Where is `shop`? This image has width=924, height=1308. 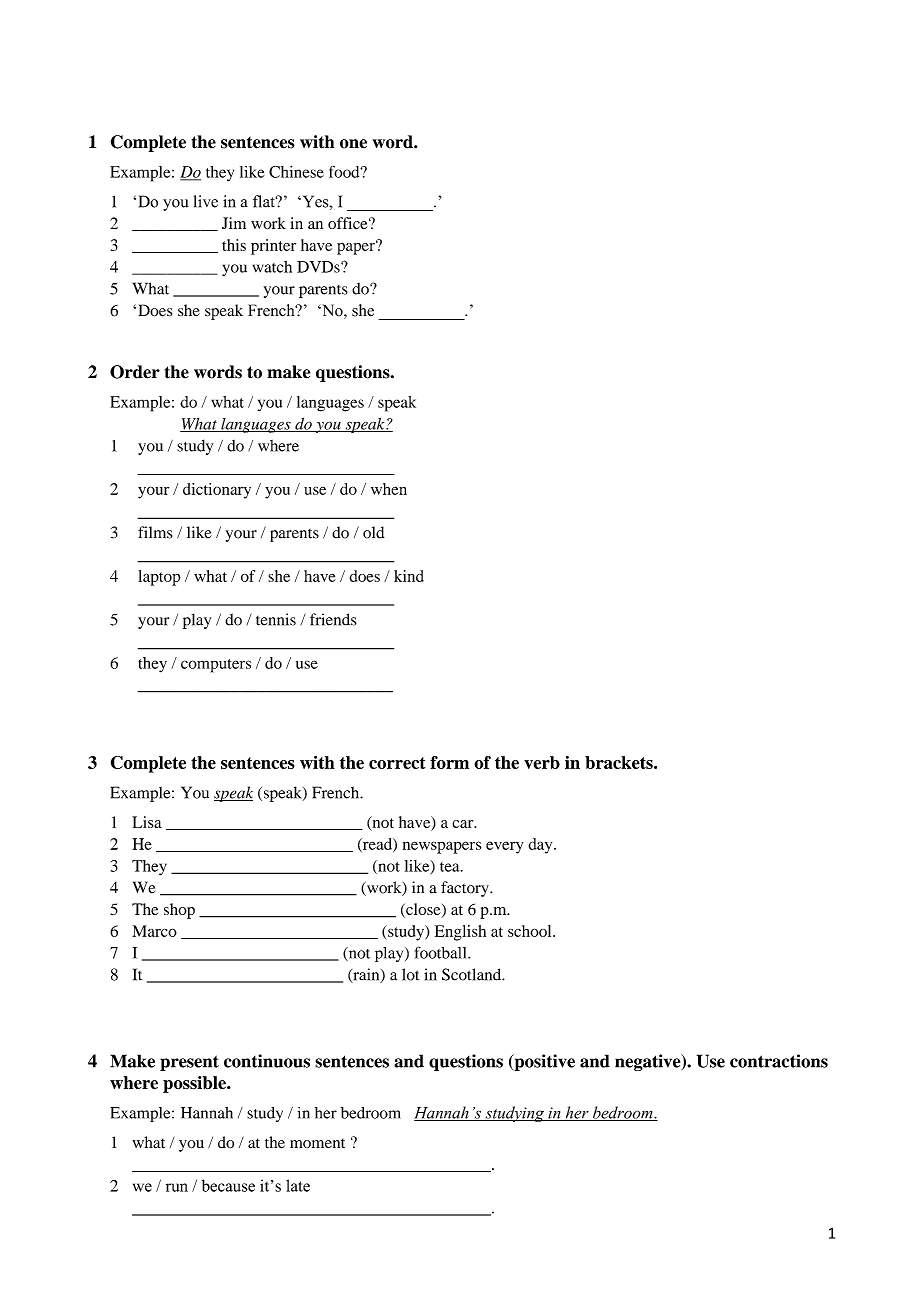
shop is located at coordinates (179, 911).
